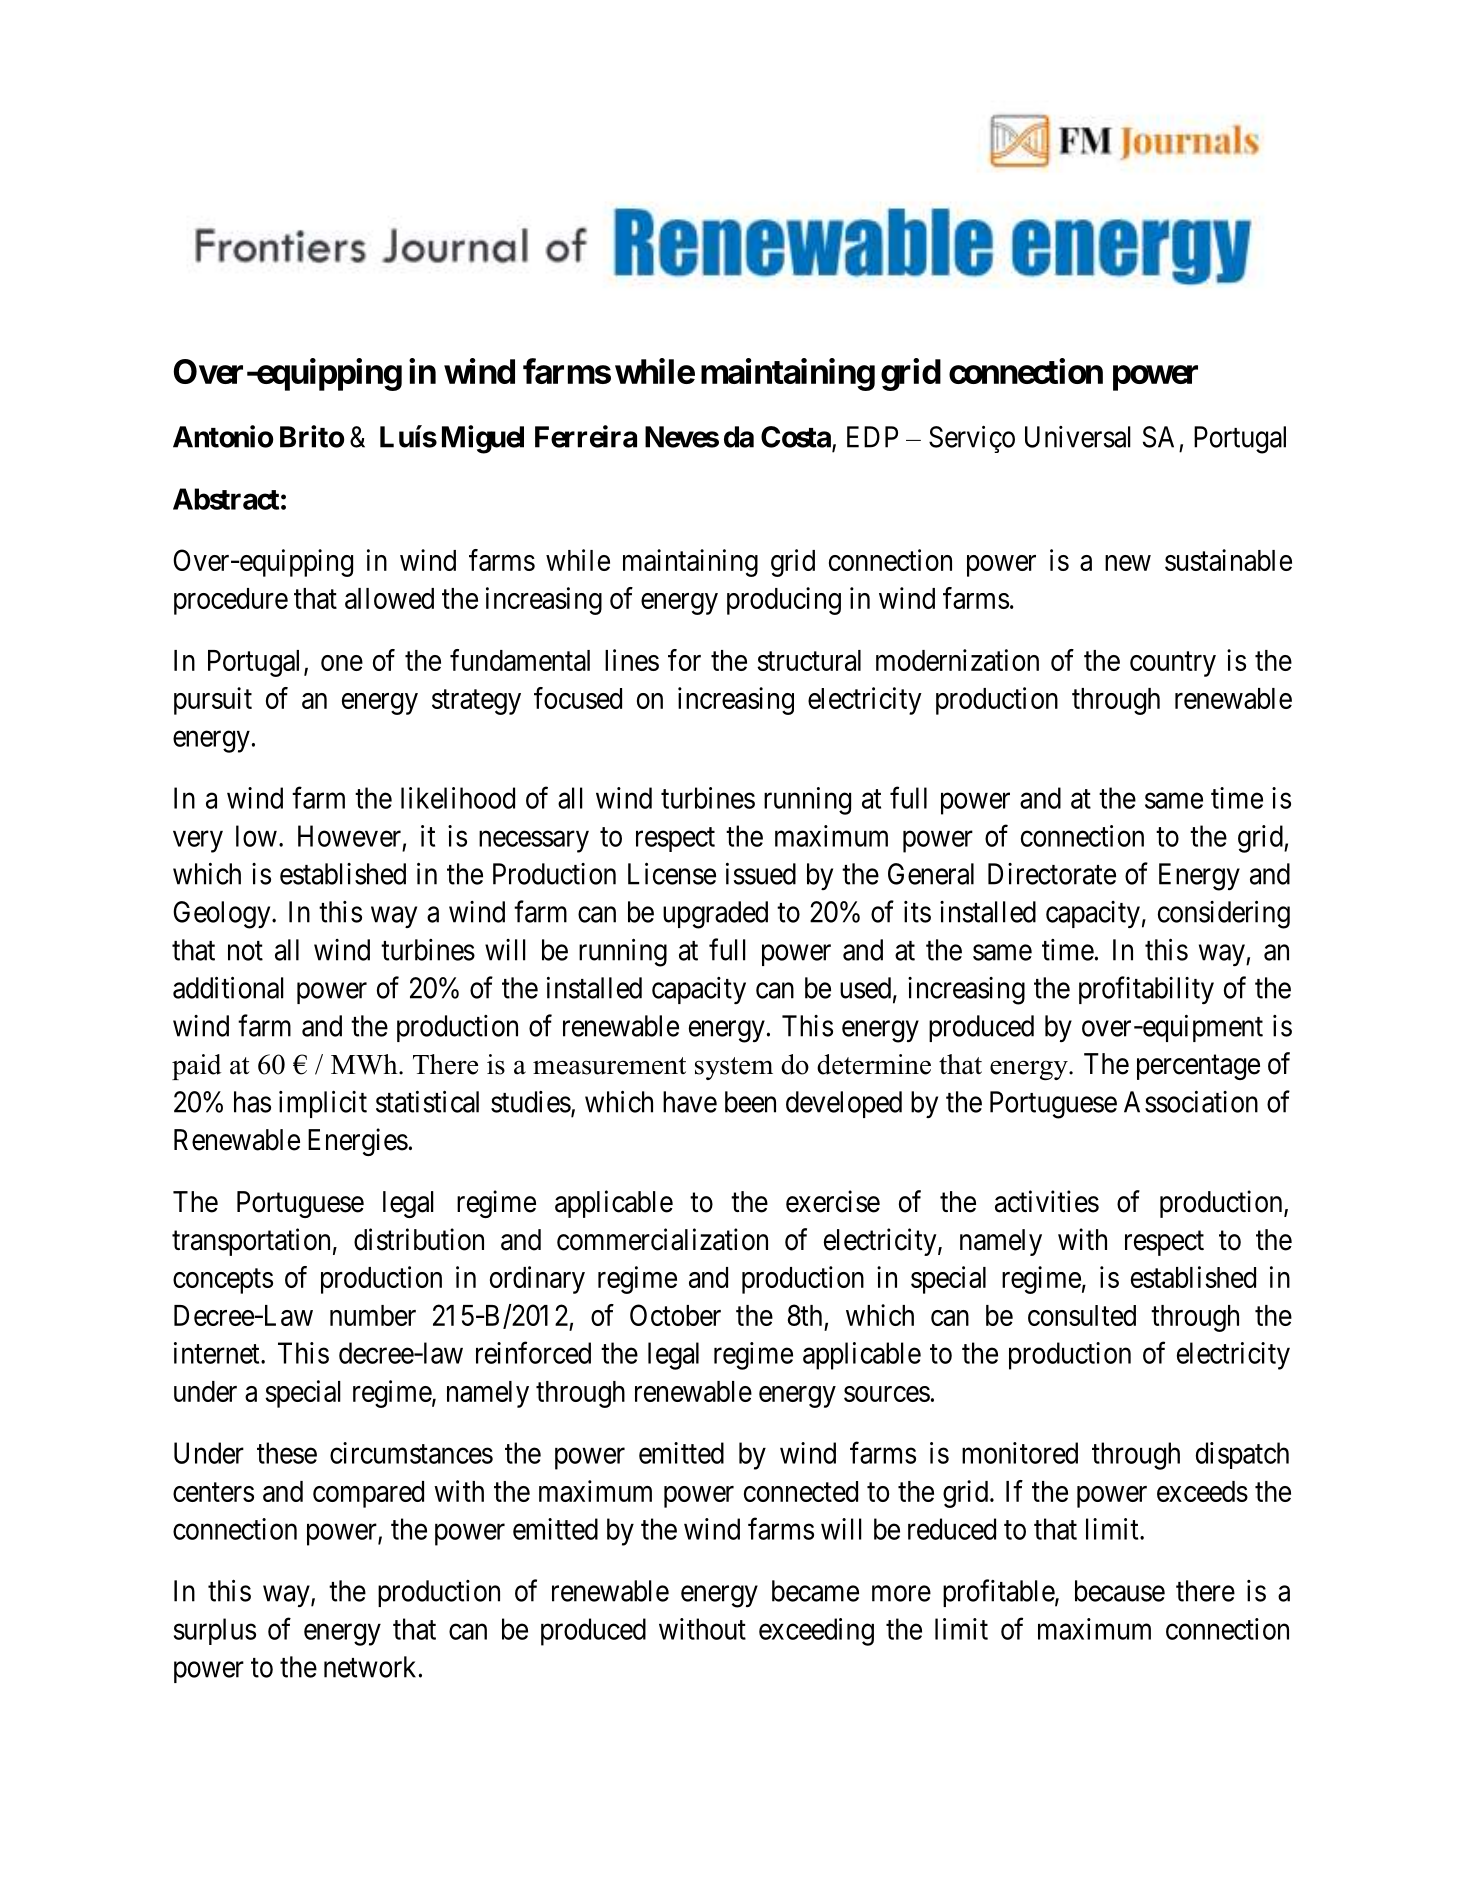  Describe the element at coordinates (1120, 1591) in the screenshot. I see `because` at that location.
